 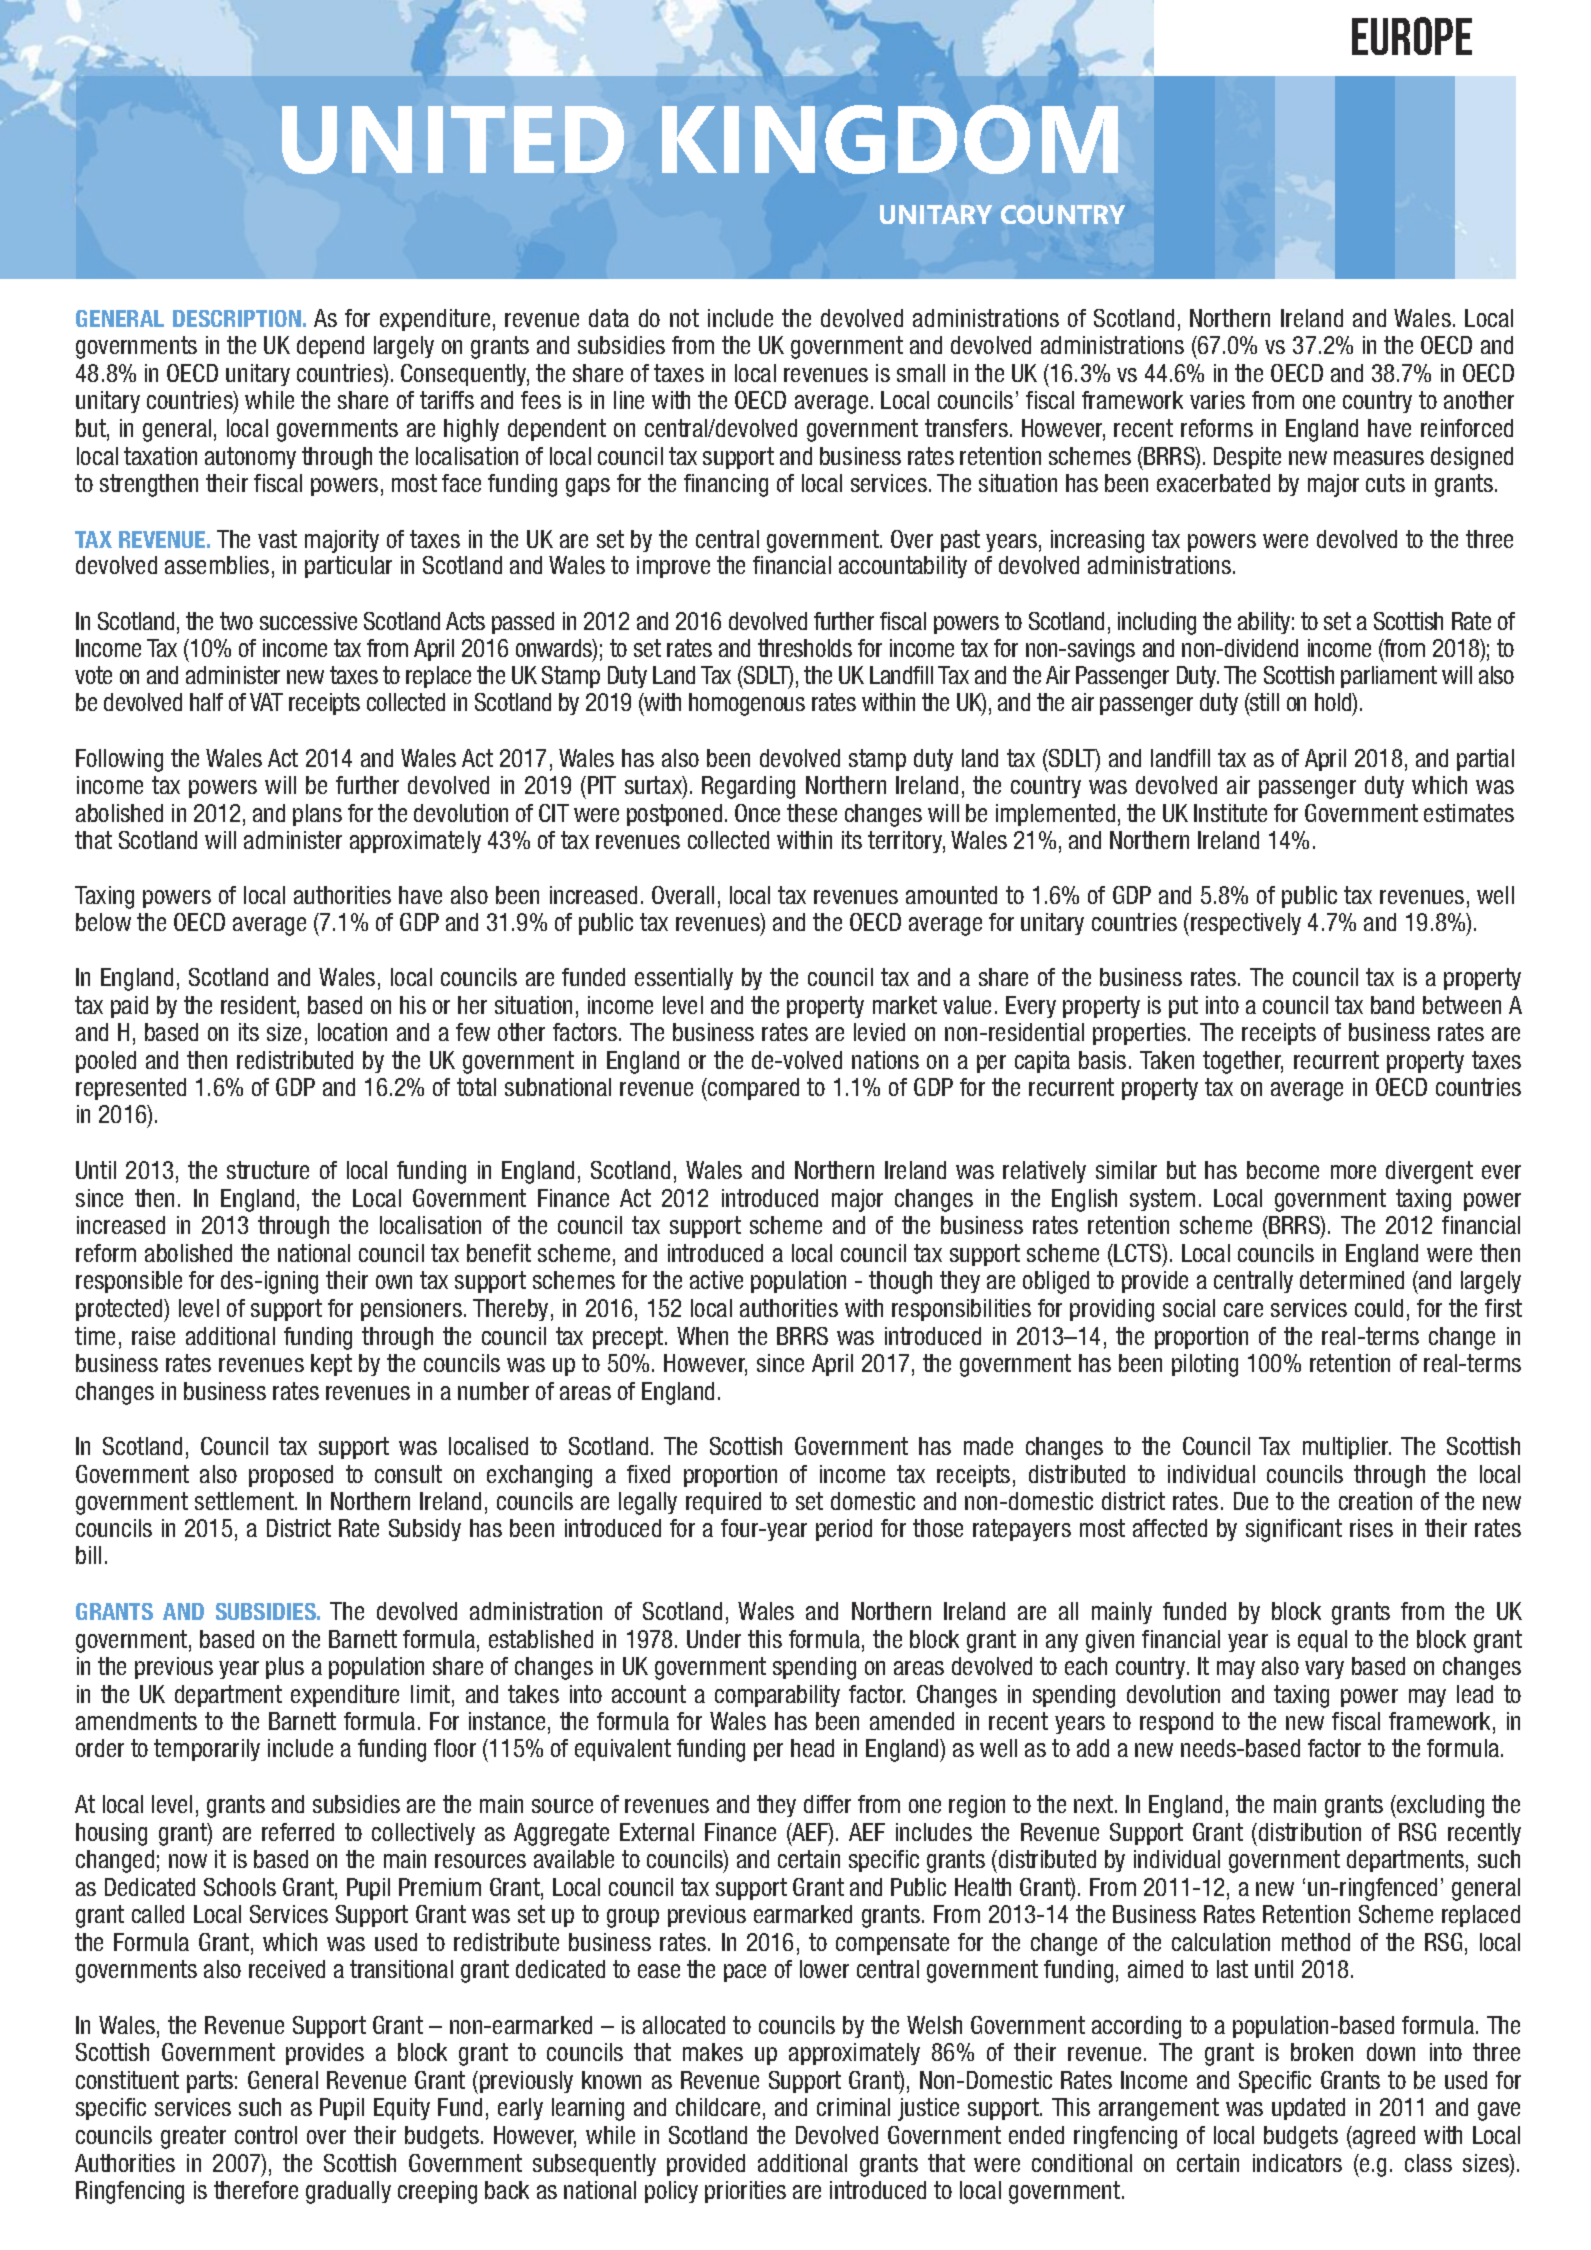 What do you see at coordinates (453, 140) in the screenshot?
I see `UNITED` at bounding box center [453, 140].
